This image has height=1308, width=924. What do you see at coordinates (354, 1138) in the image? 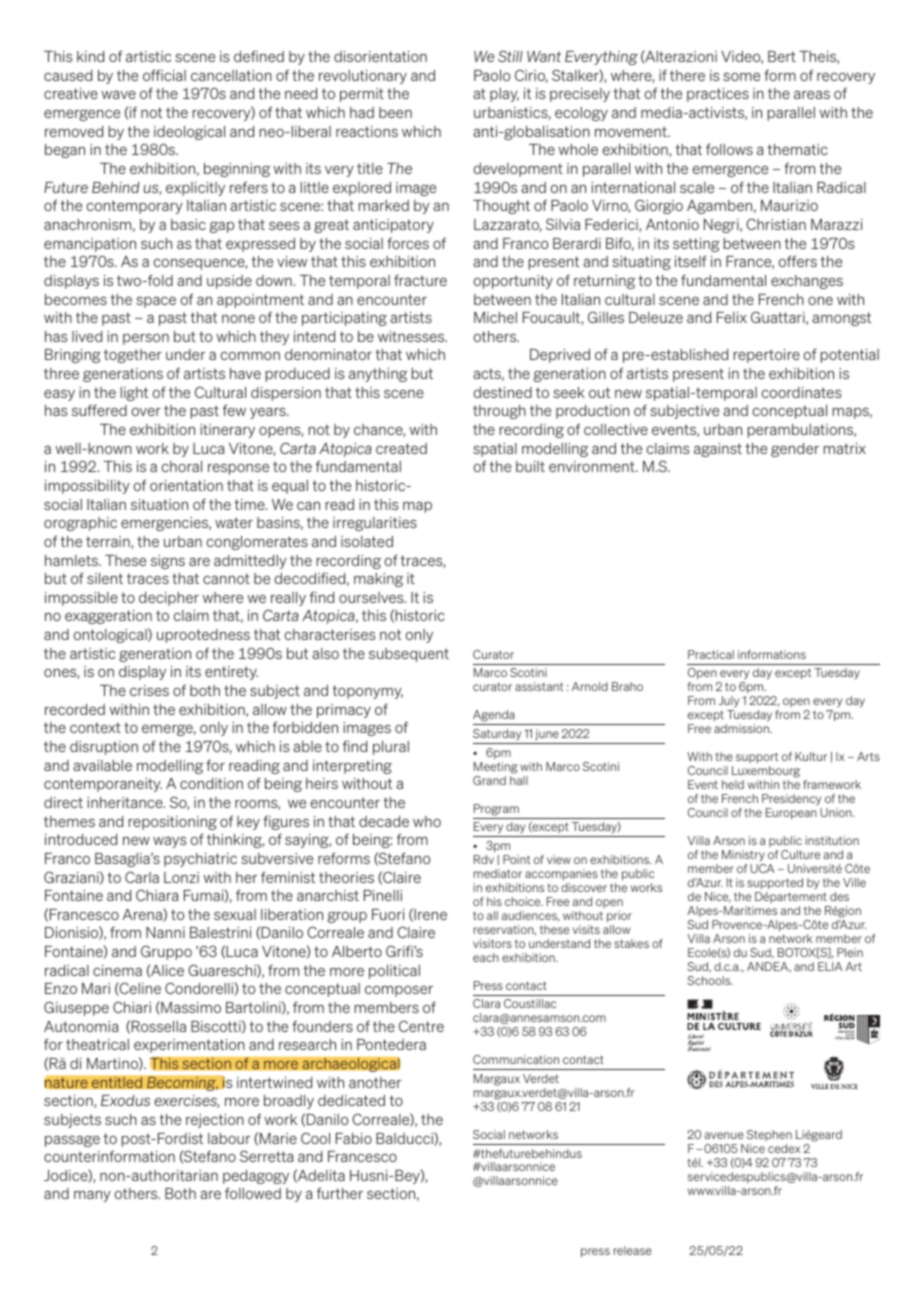
I see `Fabio` at bounding box center [354, 1138].
